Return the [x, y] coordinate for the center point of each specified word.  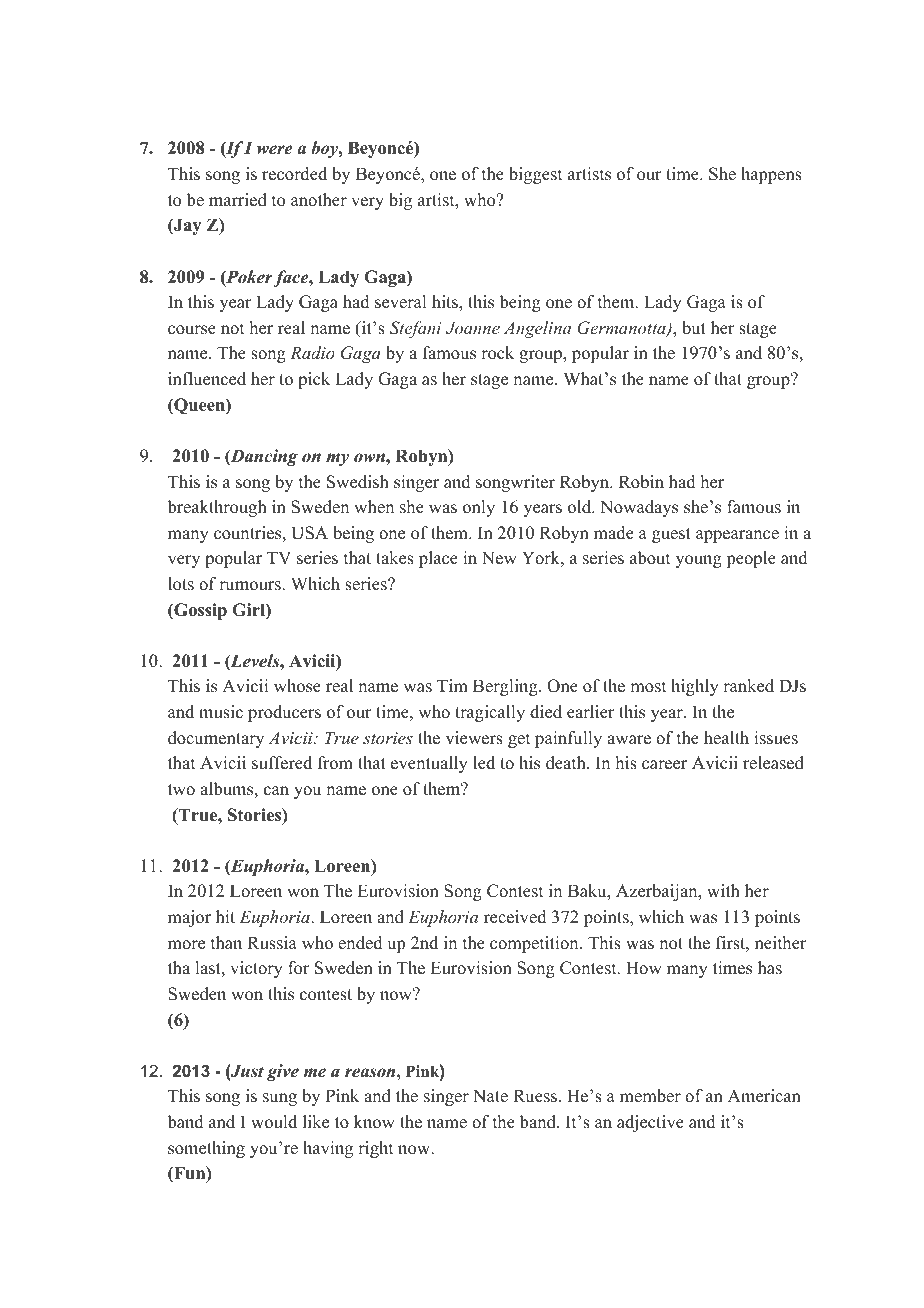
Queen [199, 406]
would [274, 1122]
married [238, 200]
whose [297, 686]
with [723, 890]
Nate [490, 1096]
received [515, 917]
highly [695, 687]
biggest [535, 175]
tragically [490, 713]
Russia [272, 943]
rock [497, 353]
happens [771, 175]
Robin [641, 482]
